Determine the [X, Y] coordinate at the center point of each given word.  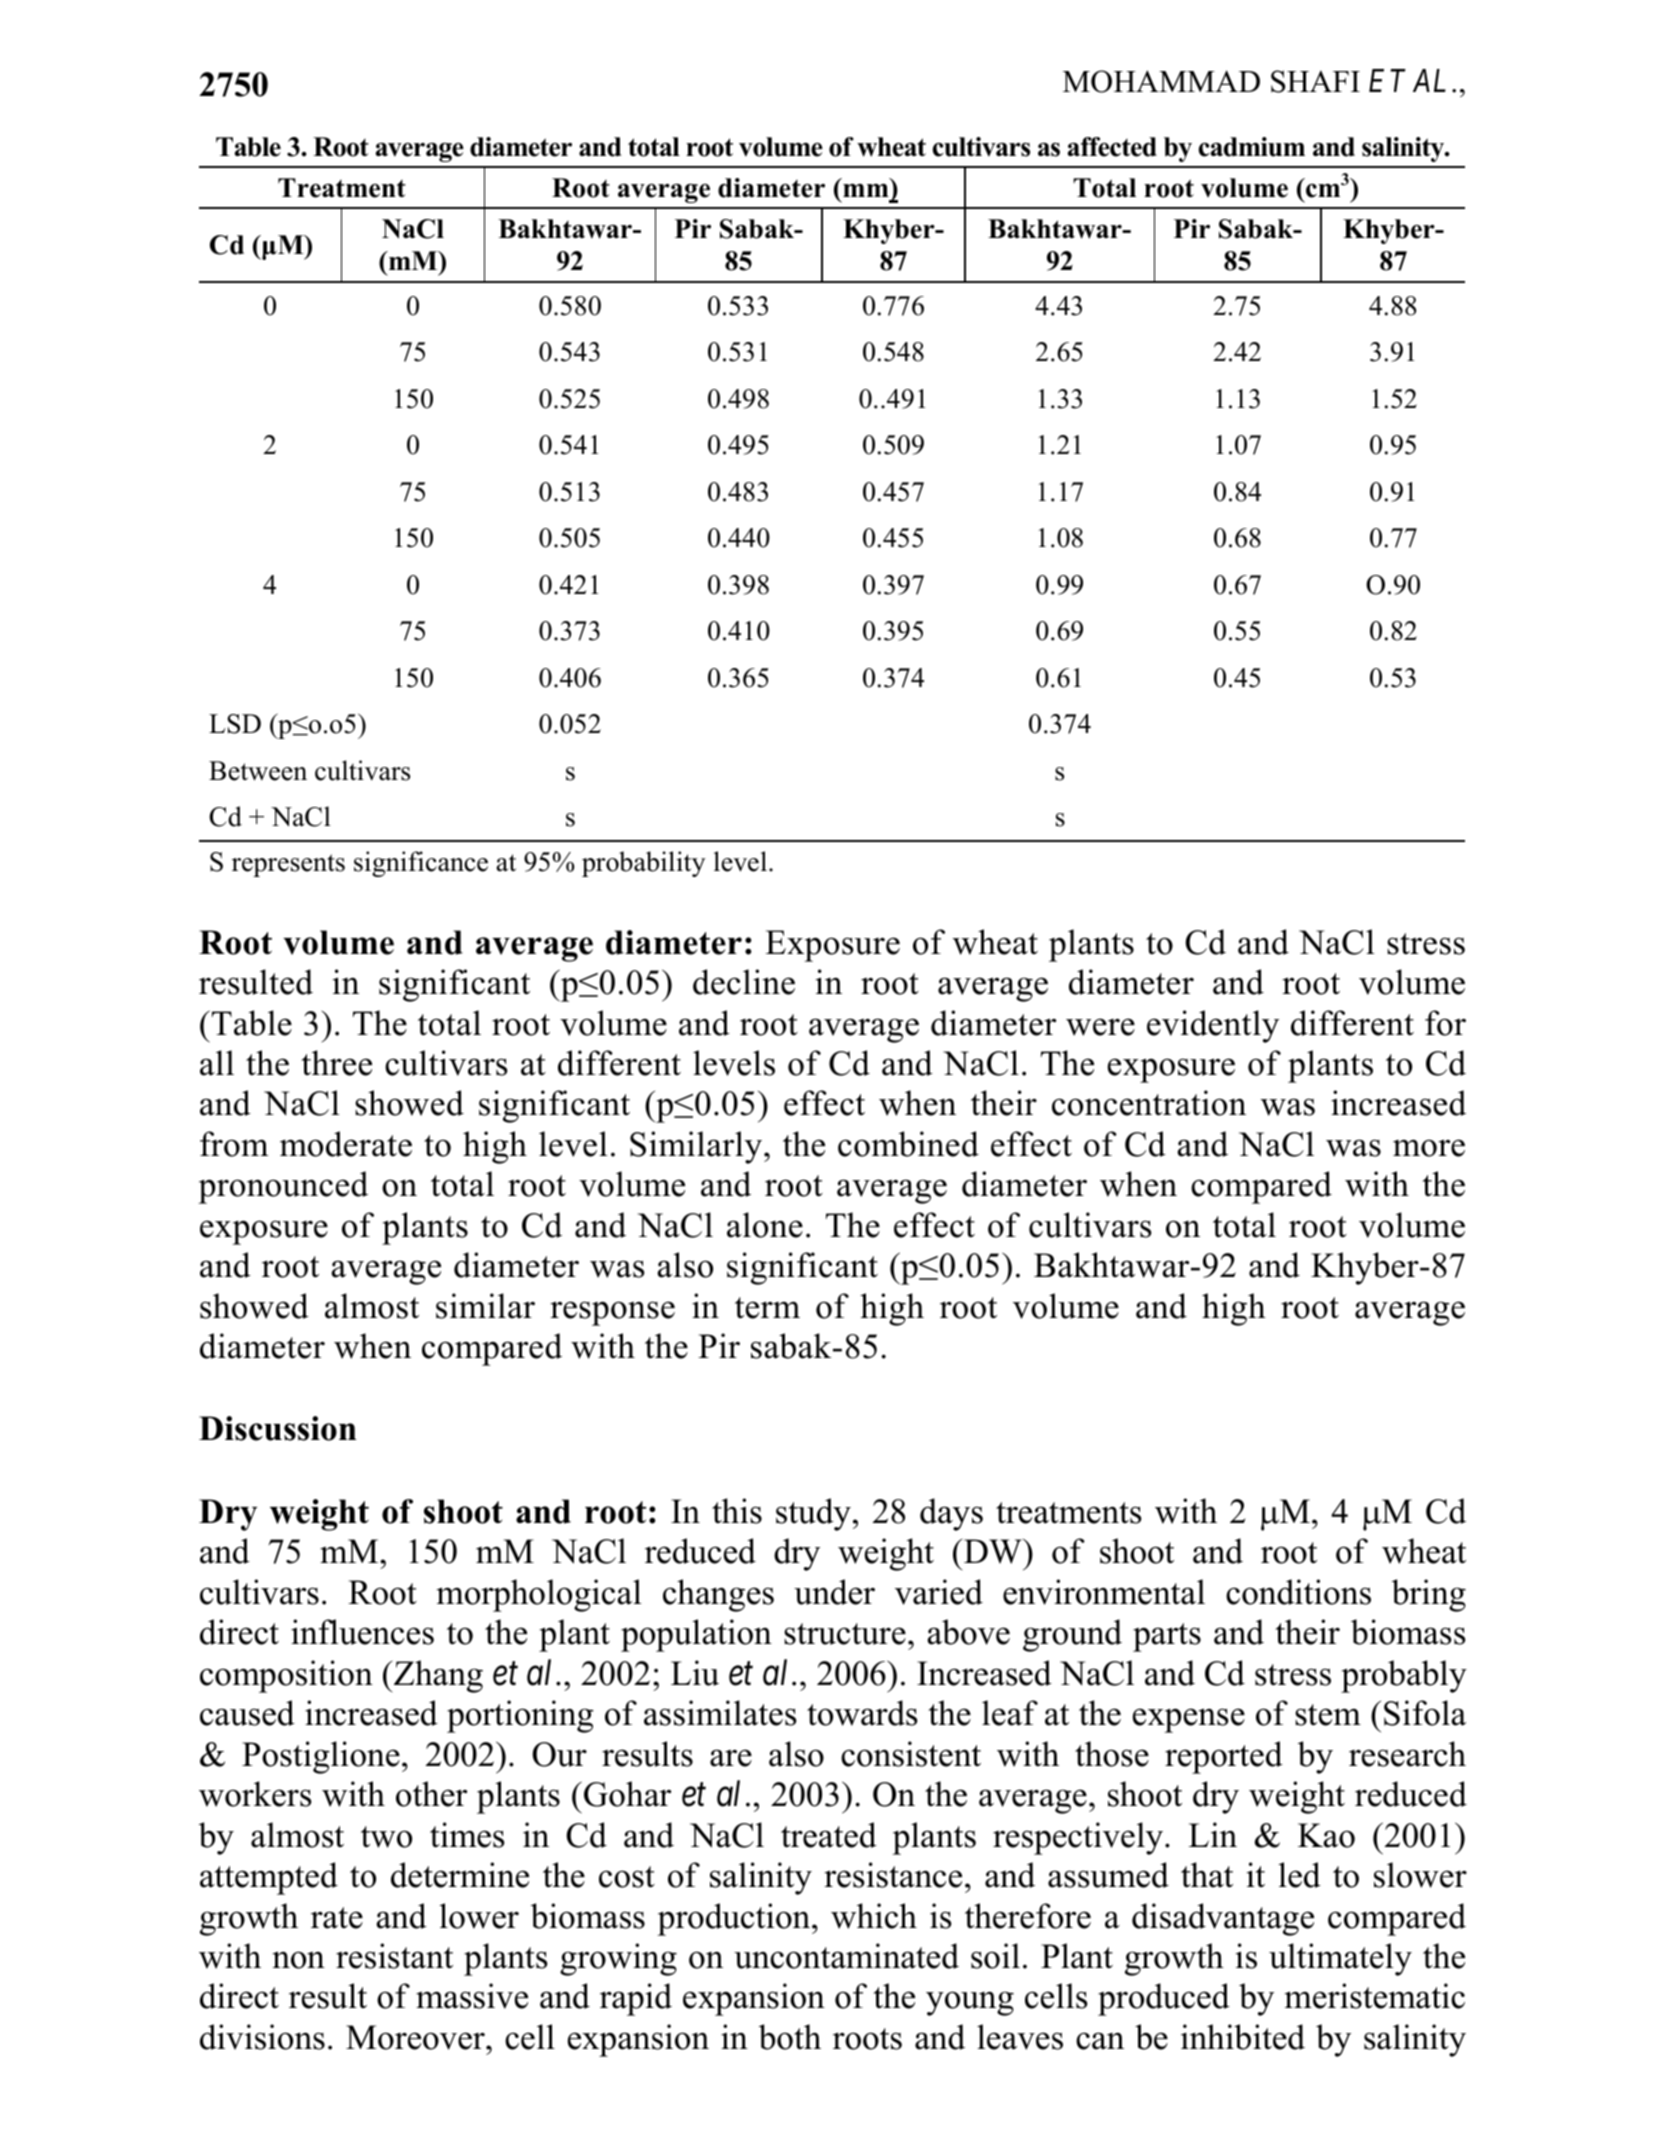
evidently [1213, 1026]
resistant [394, 1956]
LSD [235, 724]
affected [1112, 147]
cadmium [1252, 147]
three [337, 1063]
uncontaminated [846, 1956]
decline [744, 982]
